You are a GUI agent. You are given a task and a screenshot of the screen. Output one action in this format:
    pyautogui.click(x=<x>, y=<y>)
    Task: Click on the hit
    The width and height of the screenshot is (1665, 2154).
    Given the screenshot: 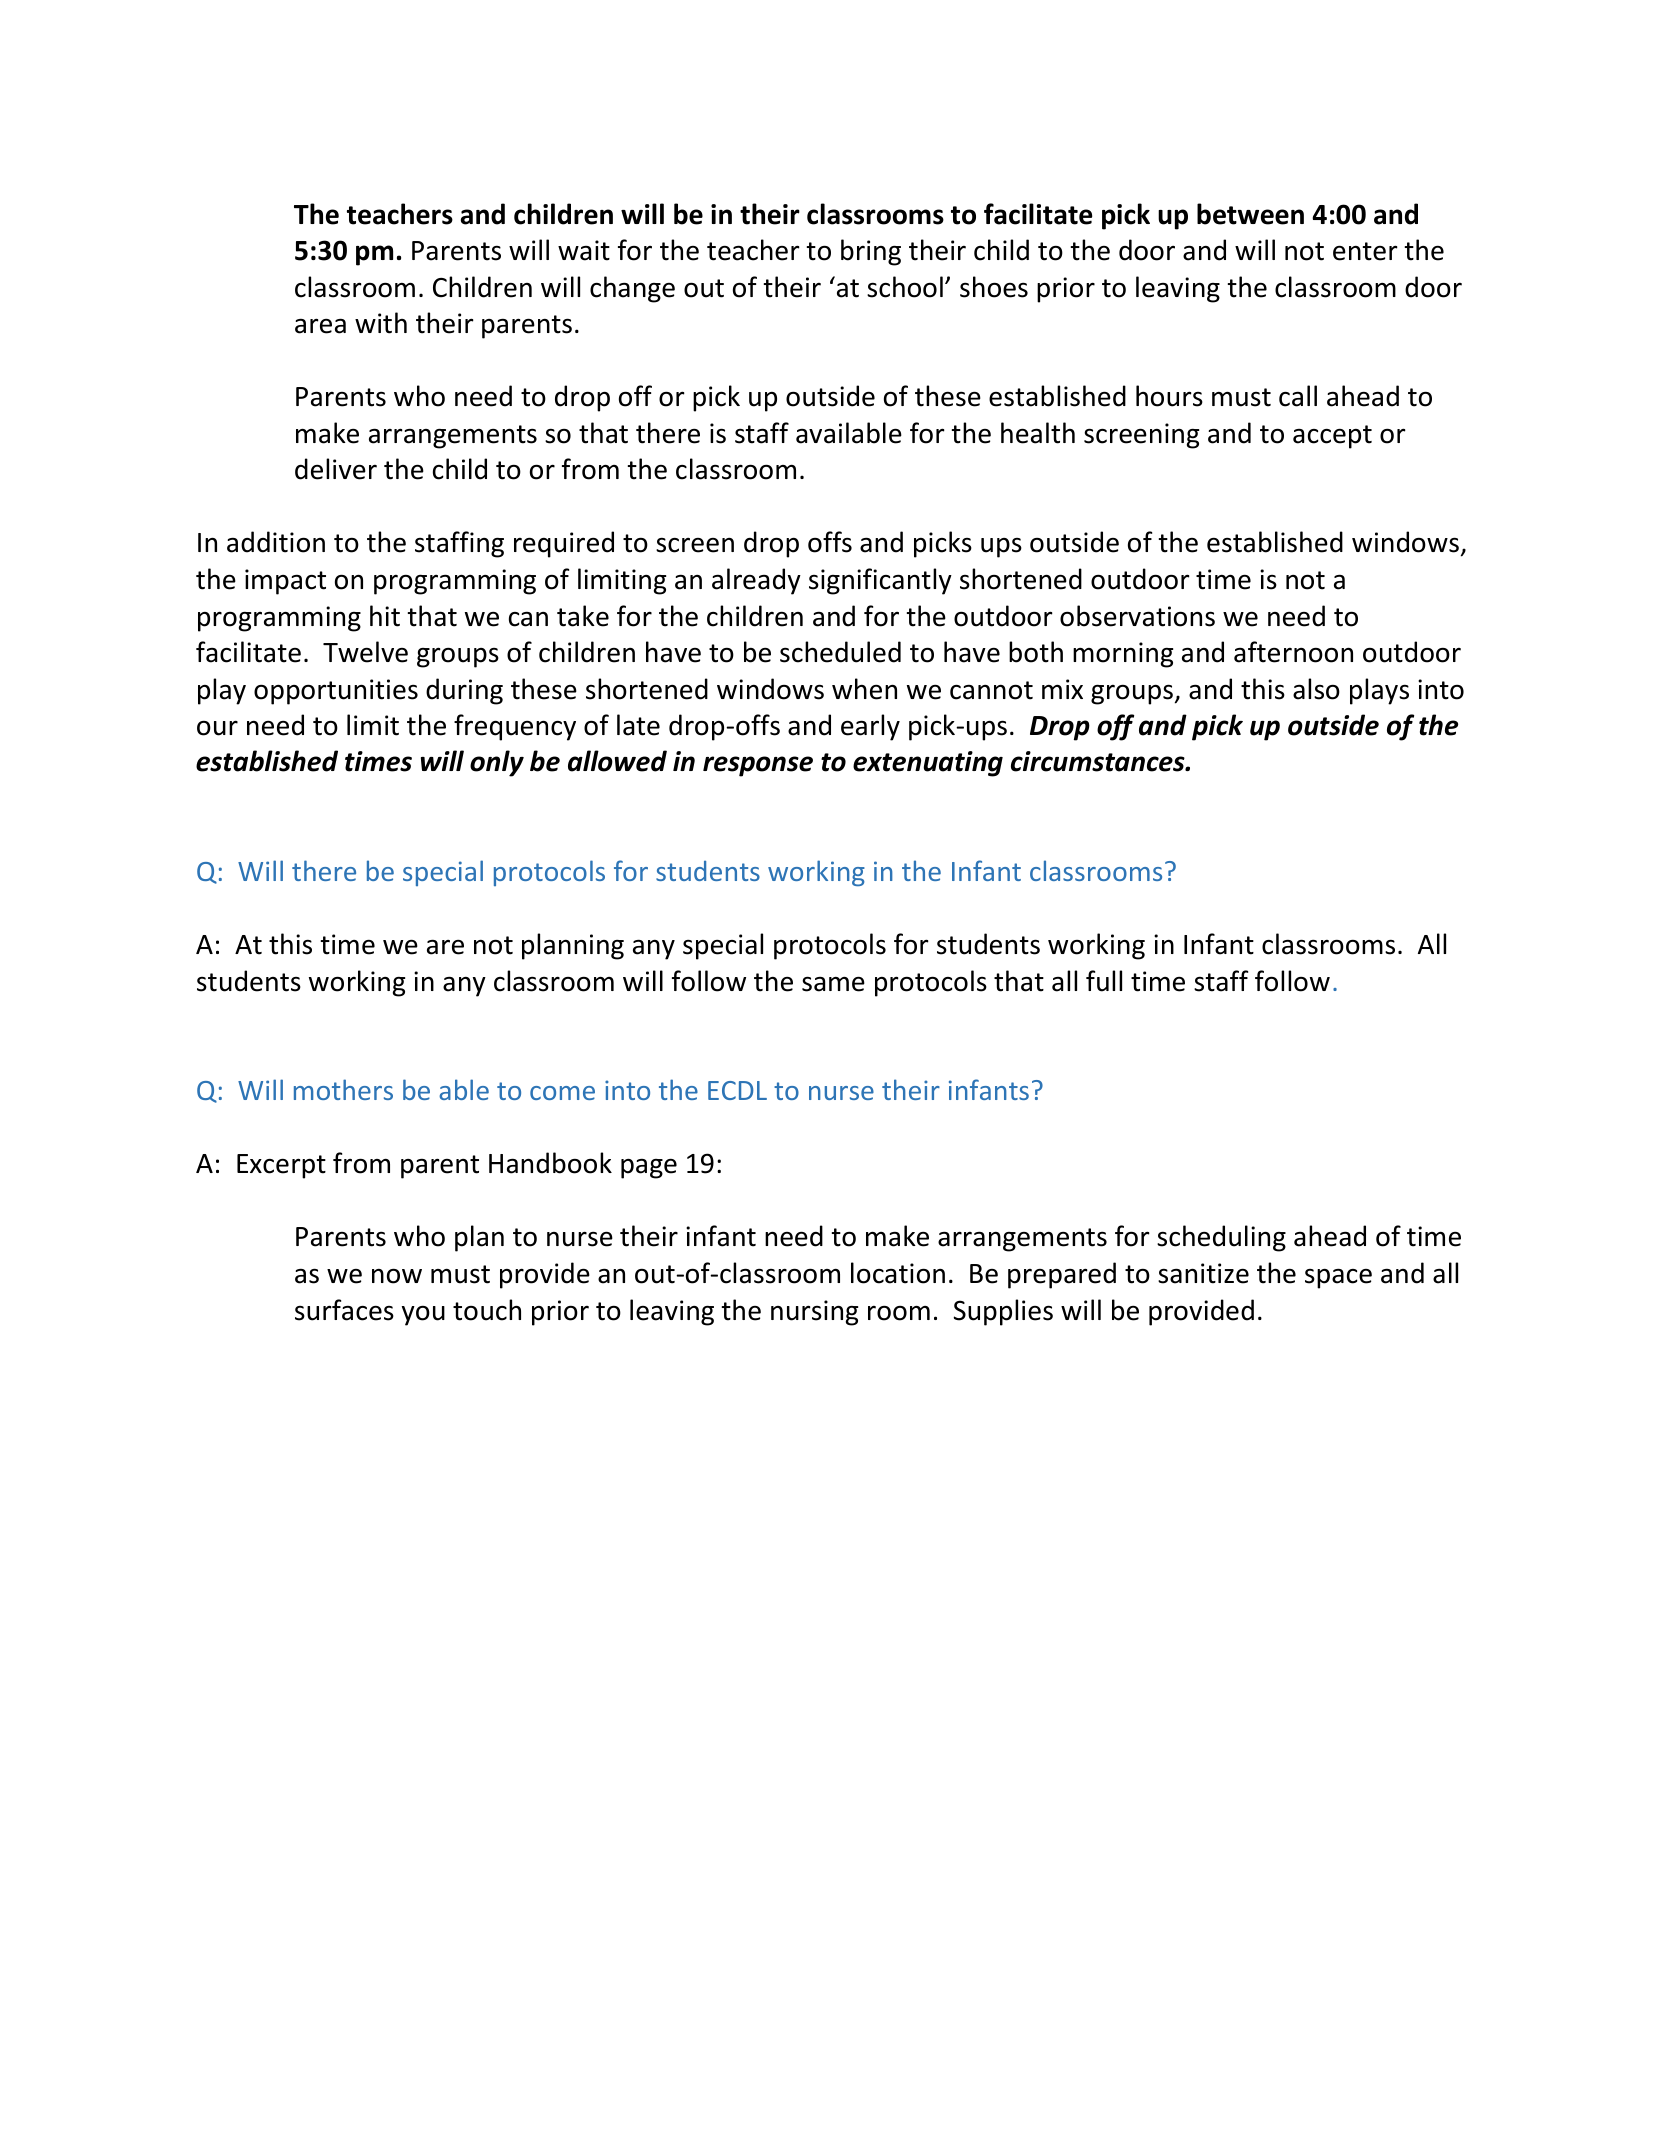 What is the action you would take?
    pyautogui.click(x=385, y=616)
